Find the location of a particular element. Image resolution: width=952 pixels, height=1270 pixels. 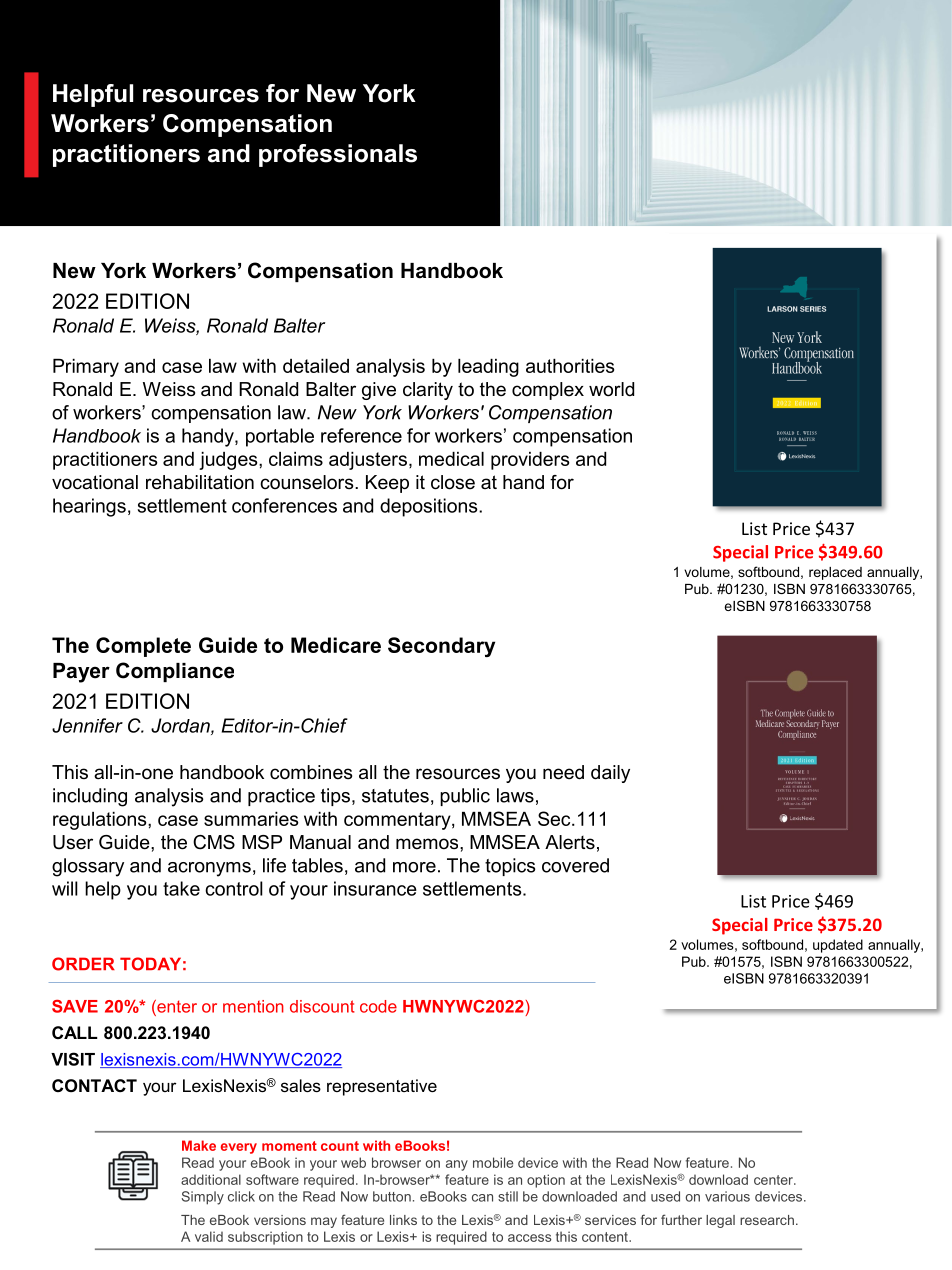

professionals is located at coordinates (338, 155).
